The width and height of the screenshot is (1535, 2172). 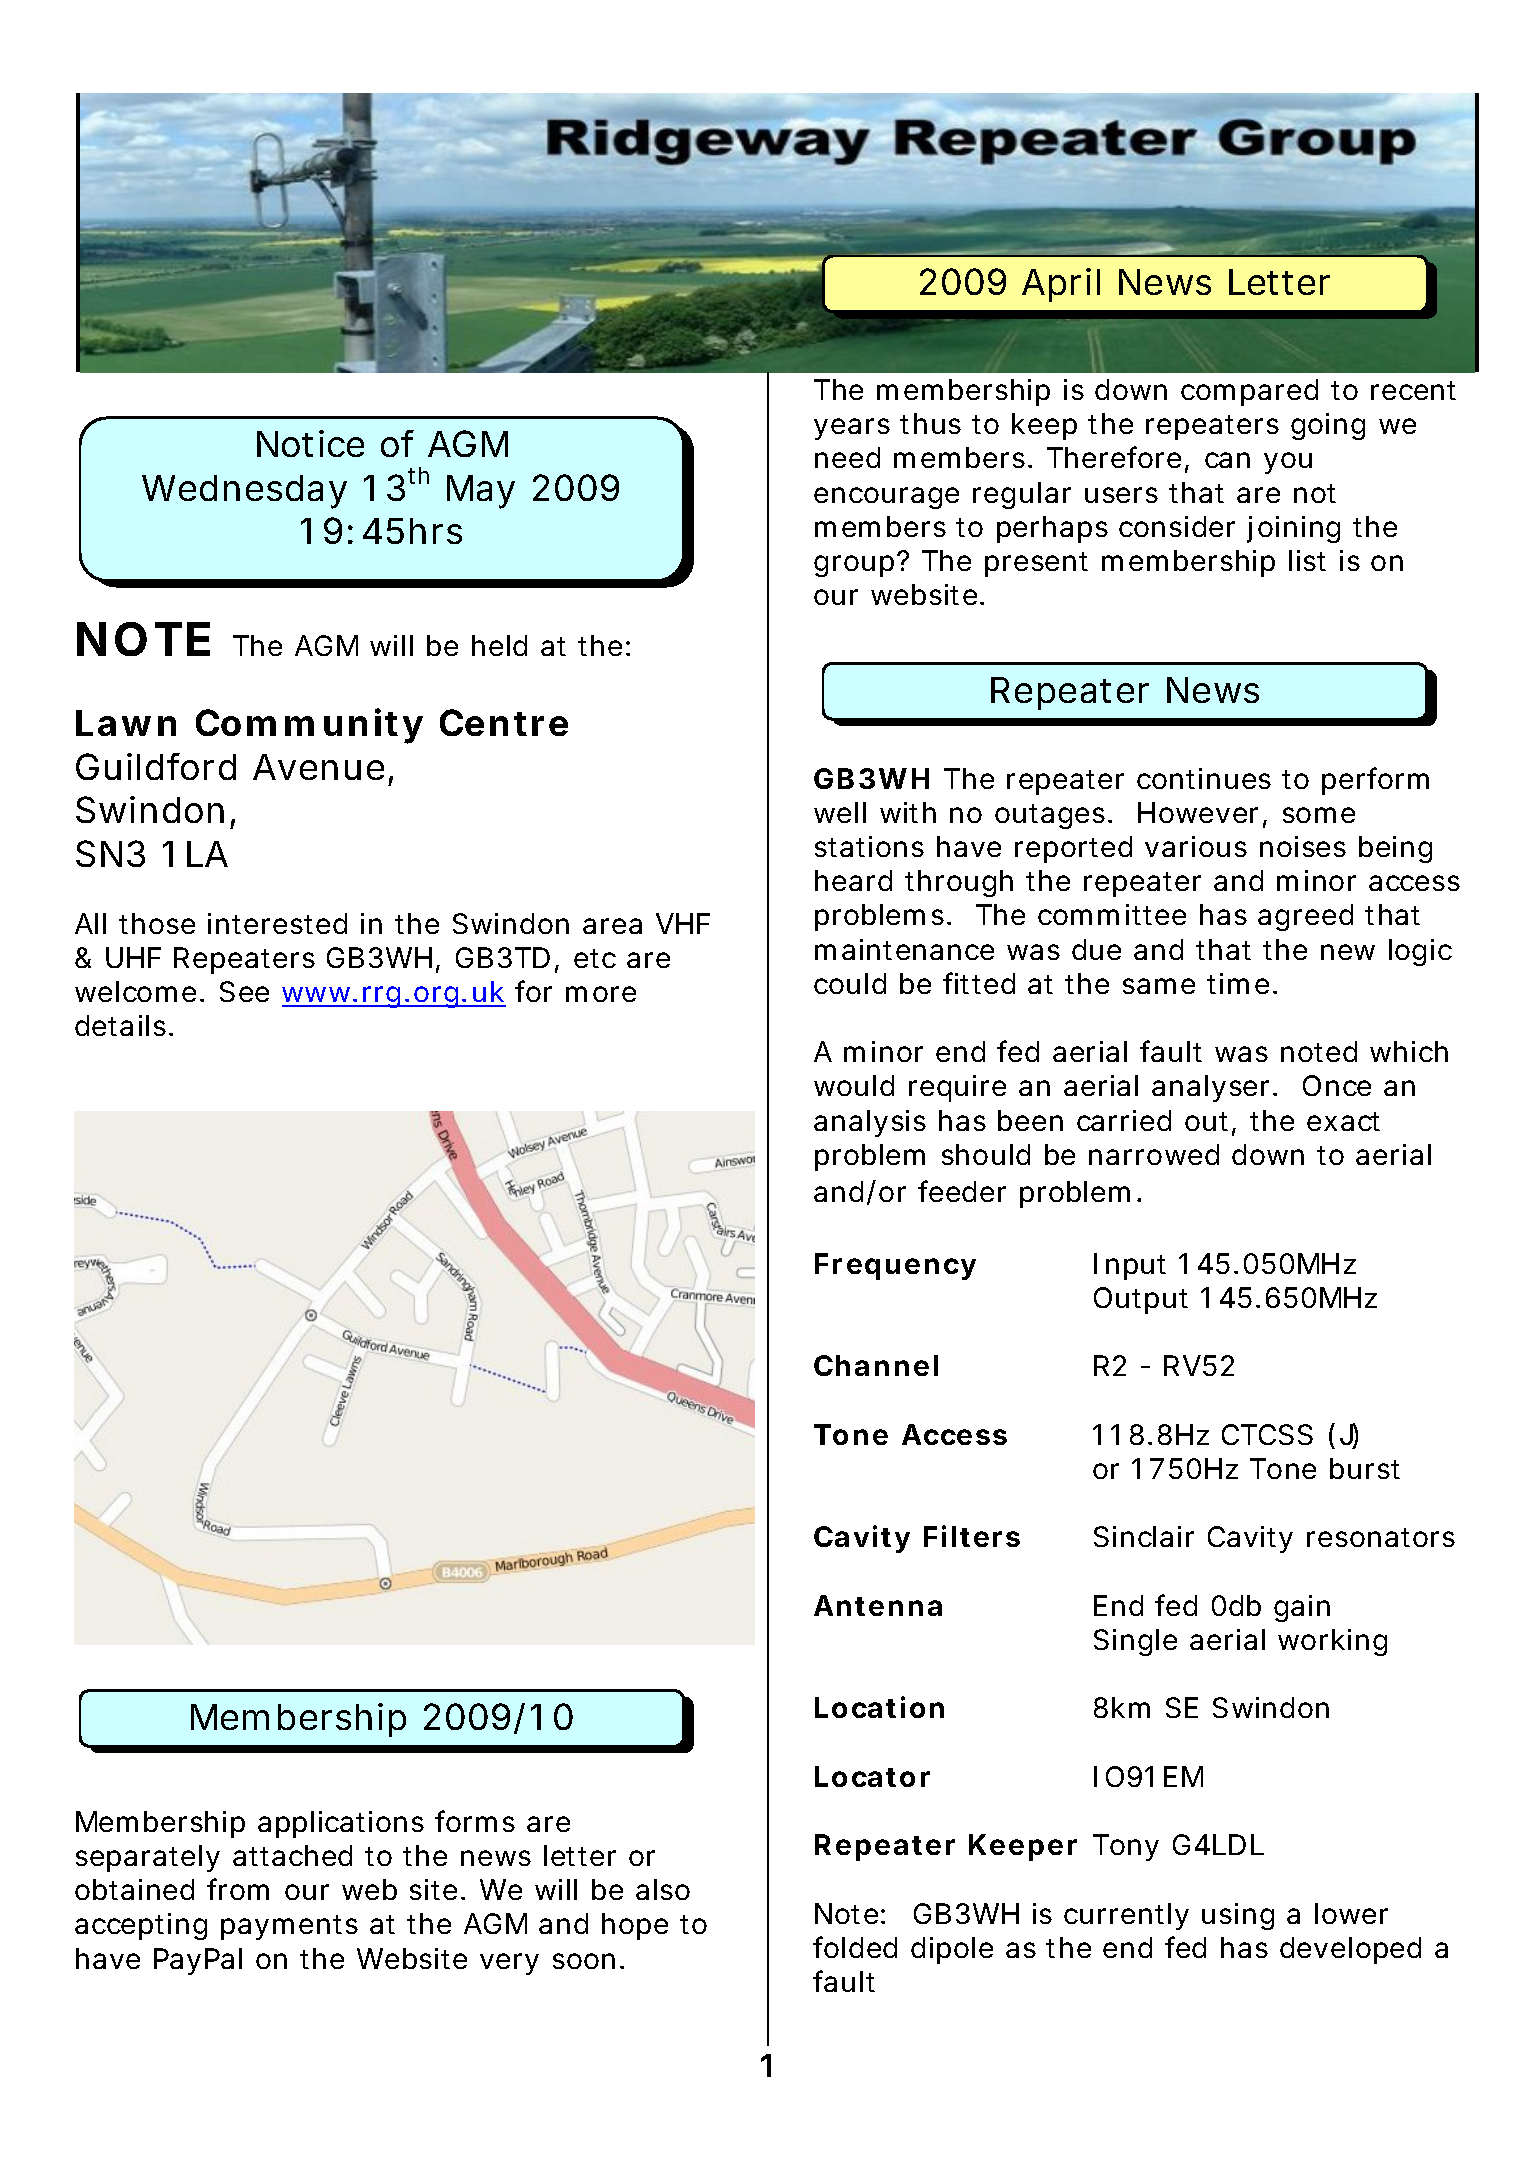 What do you see at coordinates (1210, 1088) in the screenshot?
I see `analyser` at bounding box center [1210, 1088].
